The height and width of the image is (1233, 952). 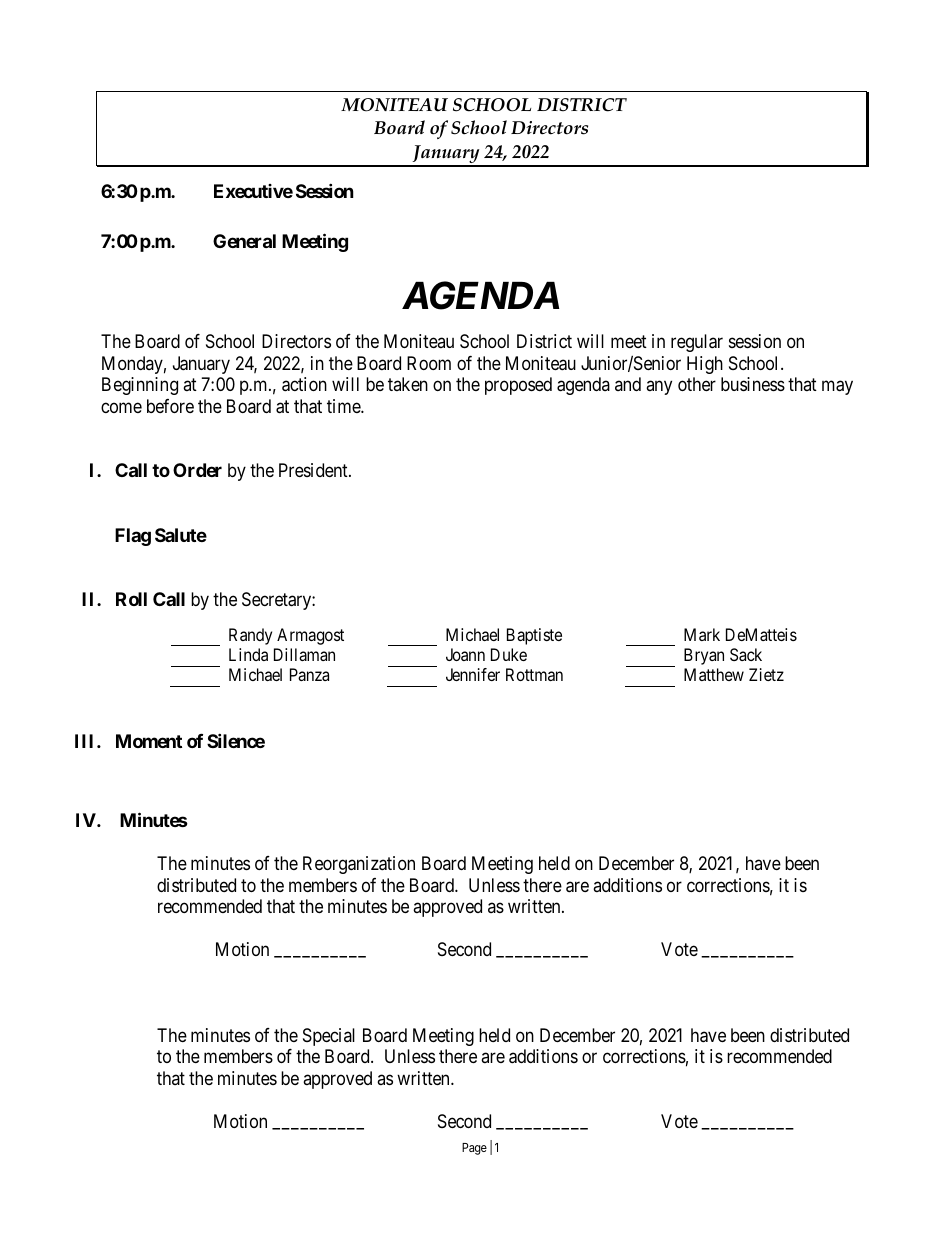 What do you see at coordinates (753, 384) in the image?
I see `business` at bounding box center [753, 384].
